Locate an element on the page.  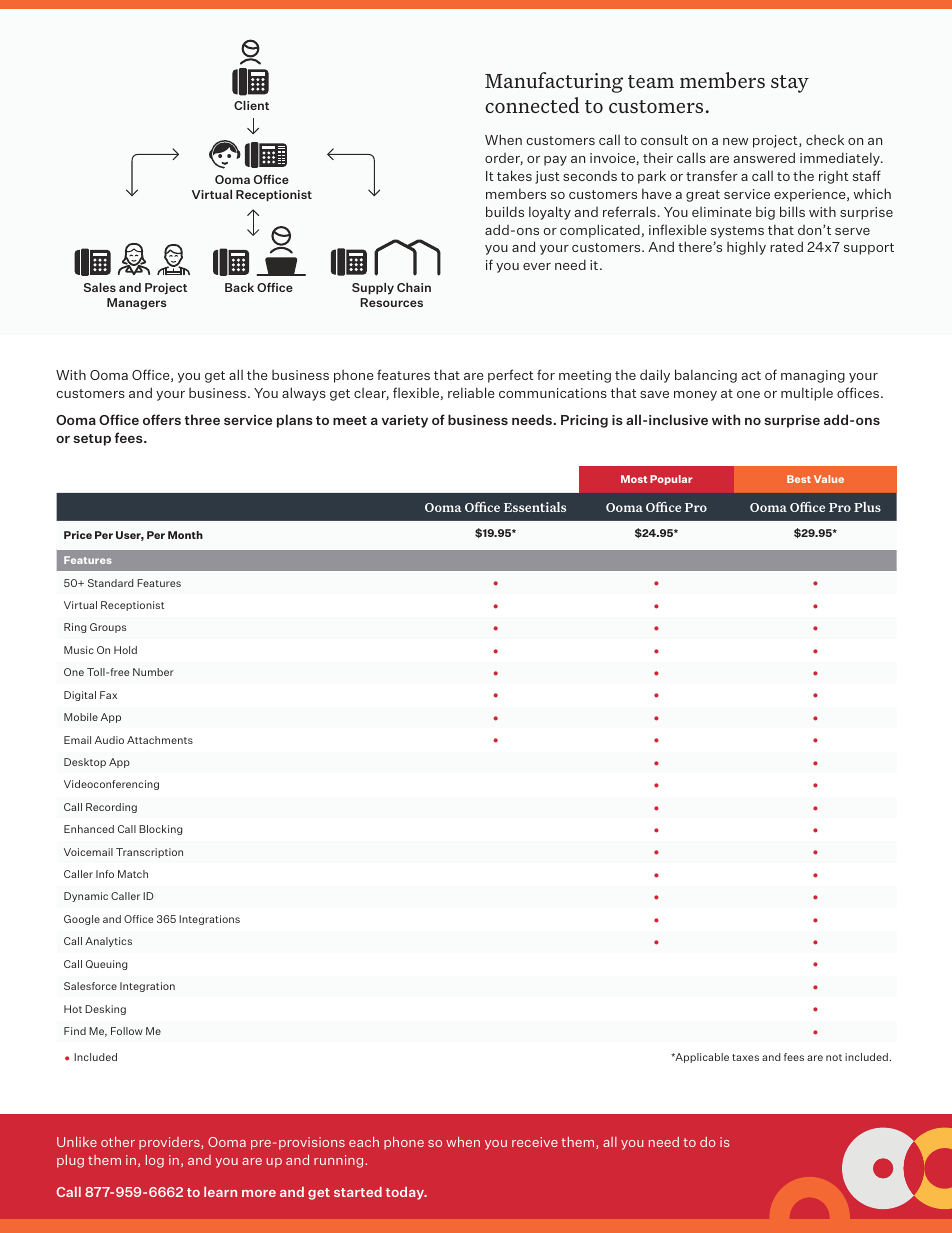
Essentials is located at coordinates (535, 507).
